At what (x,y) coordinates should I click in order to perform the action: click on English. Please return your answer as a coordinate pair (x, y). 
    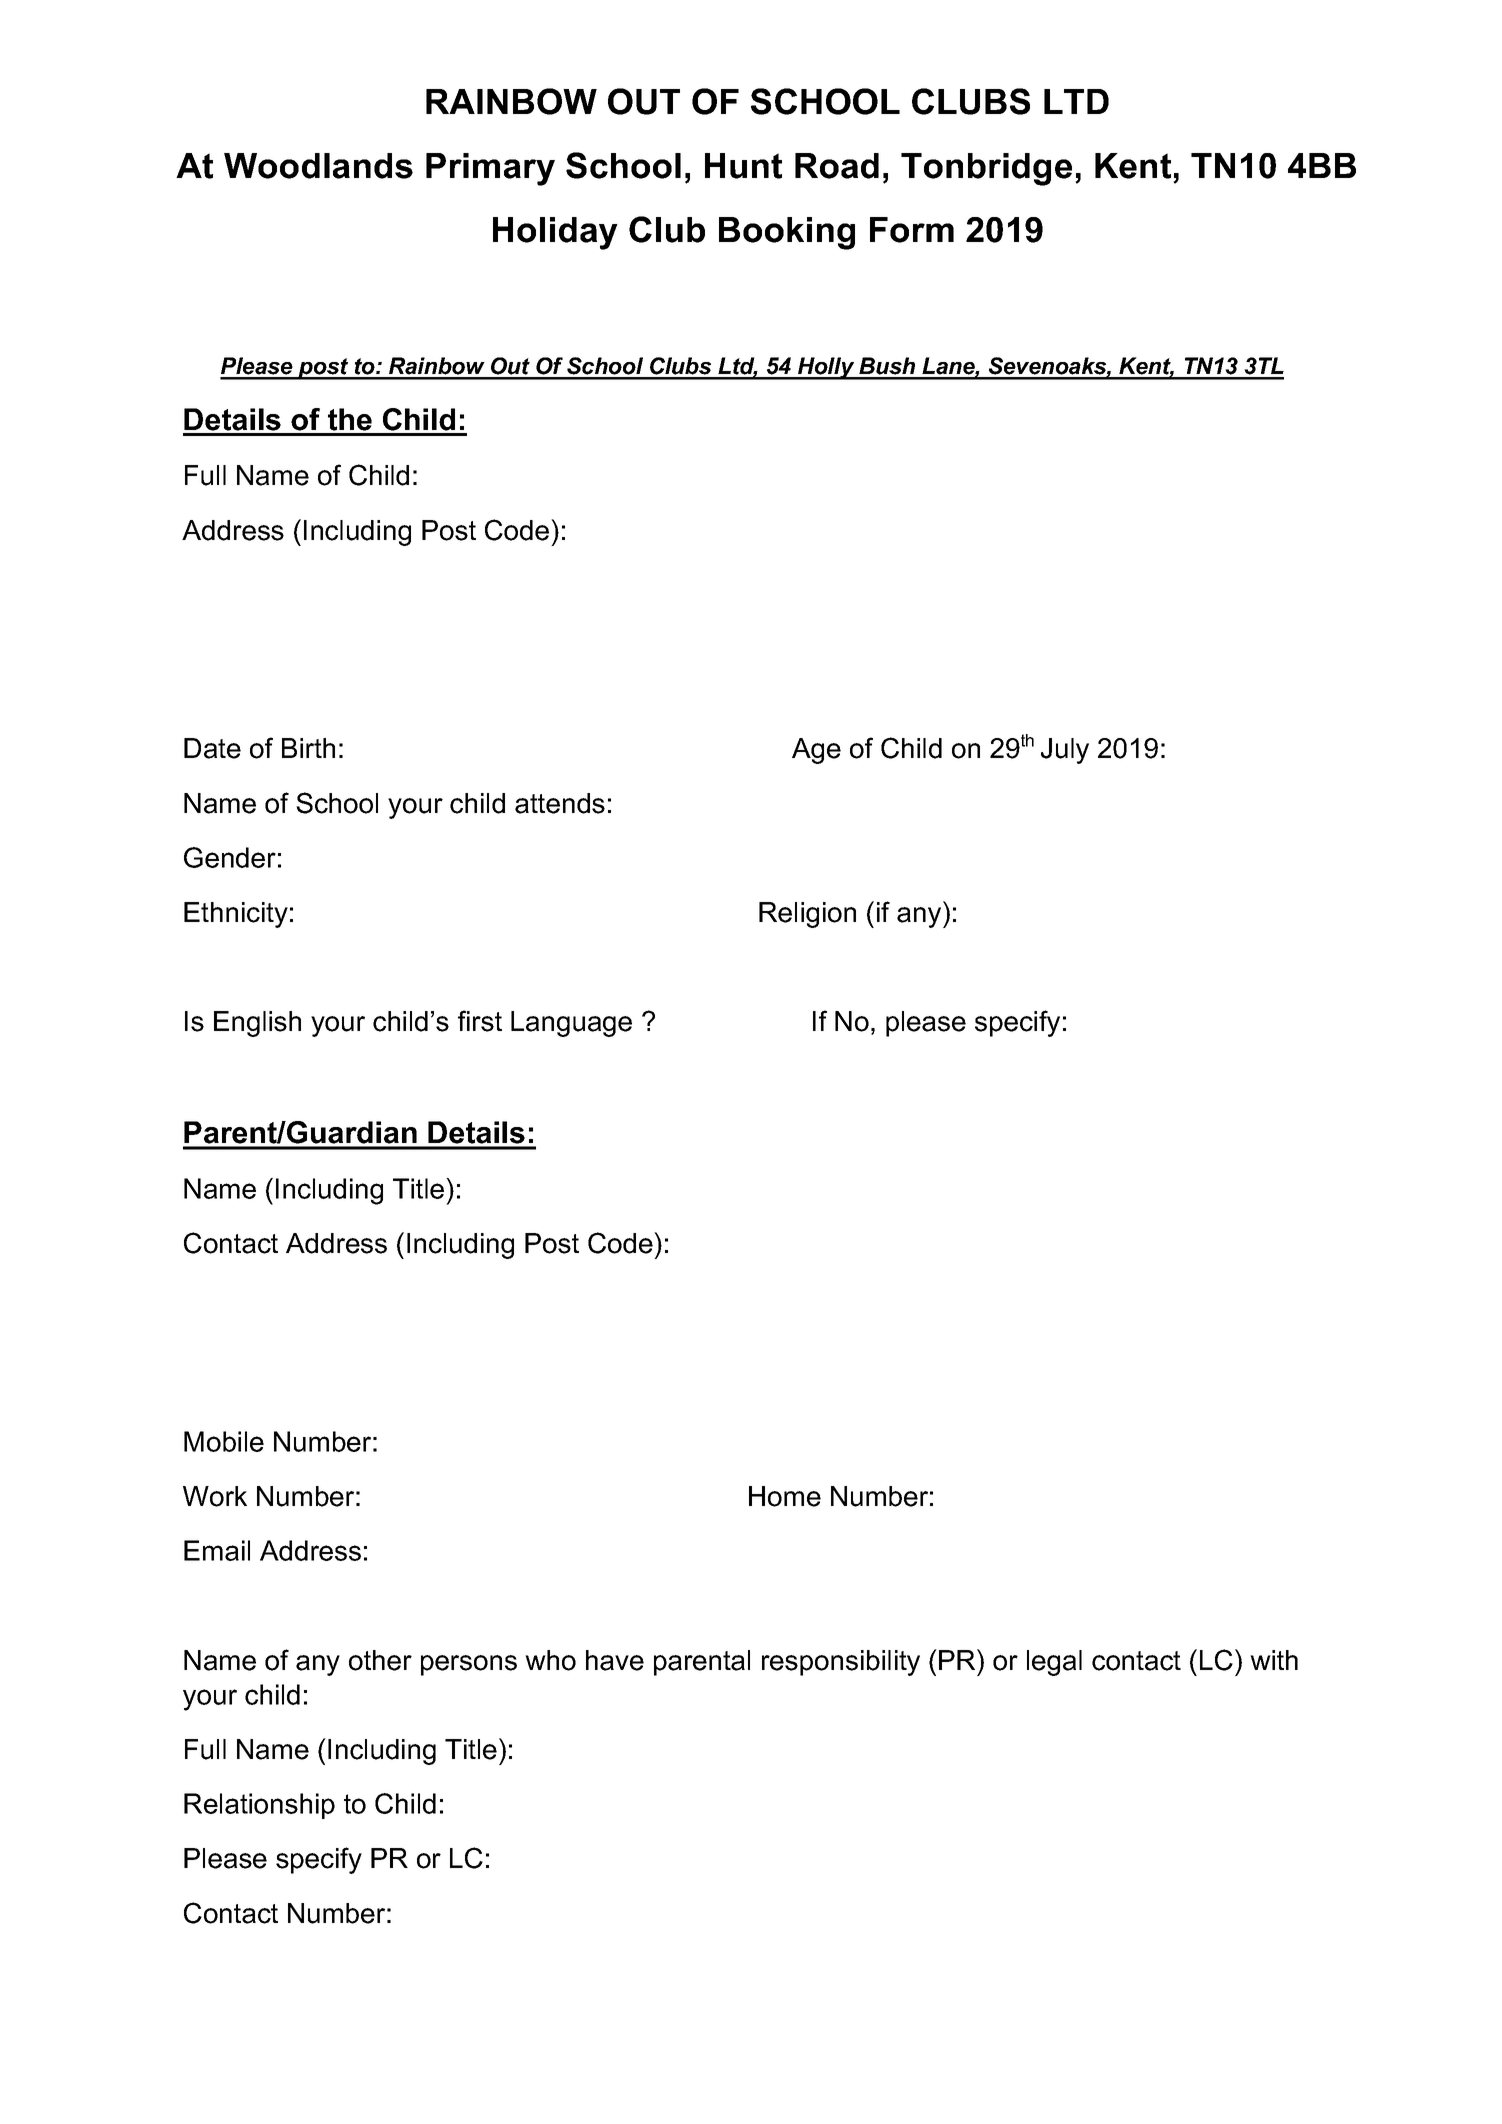
    Looking at the image, I should click on (257, 1024).
